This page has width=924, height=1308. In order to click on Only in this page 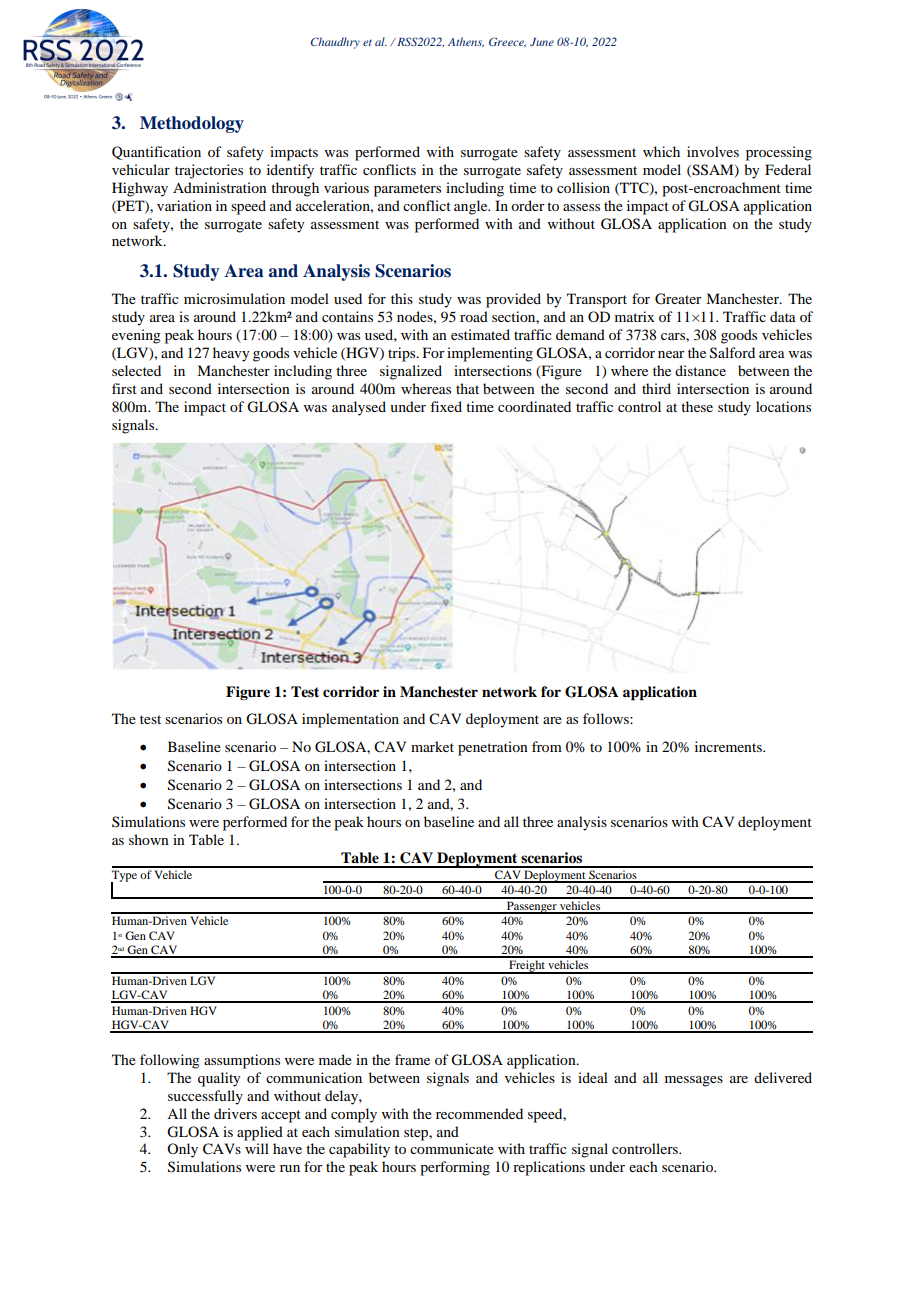, I will do `click(182, 1150)`.
